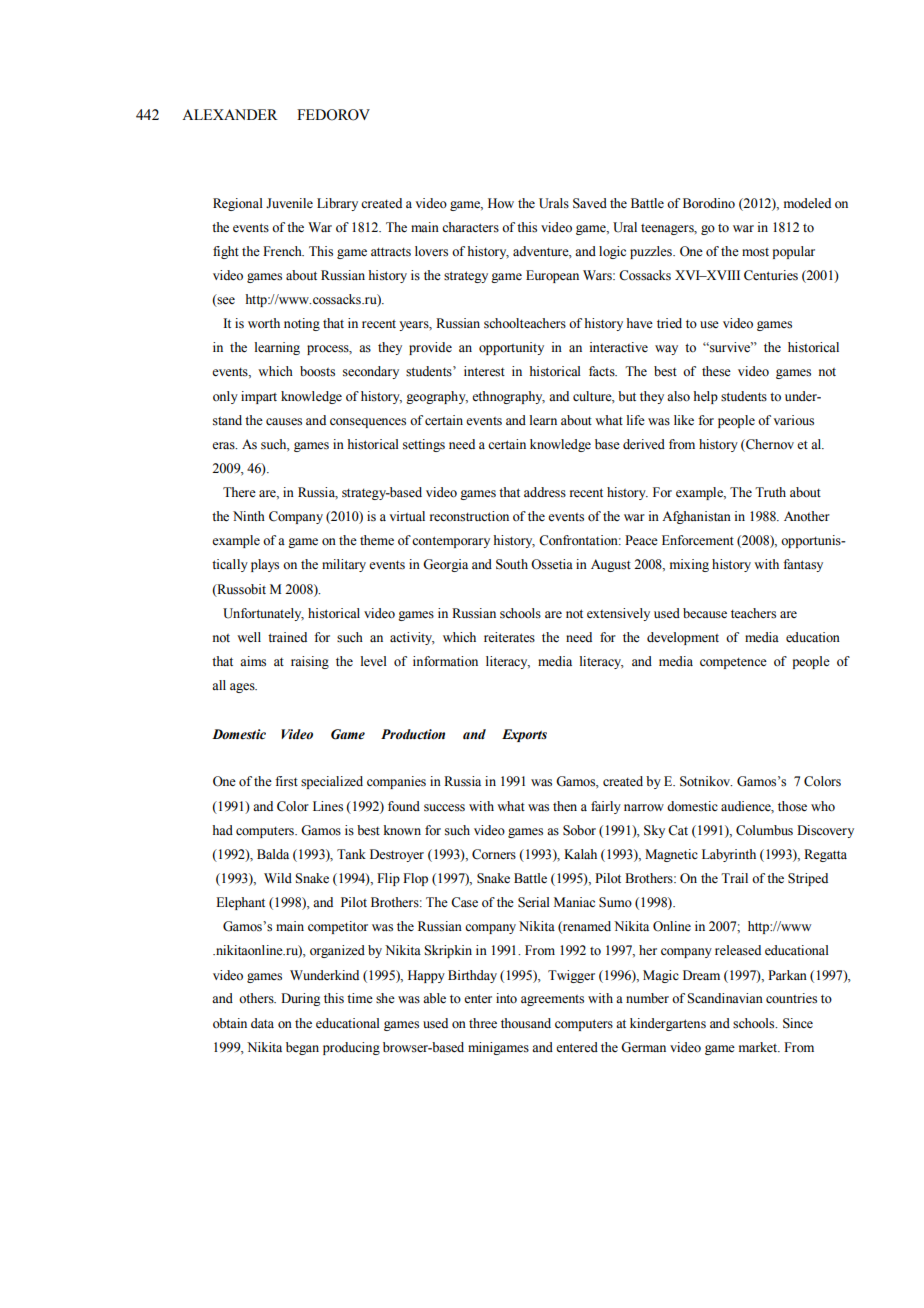 The width and height of the image is (924, 1308). What do you see at coordinates (265, 565) in the image?
I see `plays` at bounding box center [265, 565].
